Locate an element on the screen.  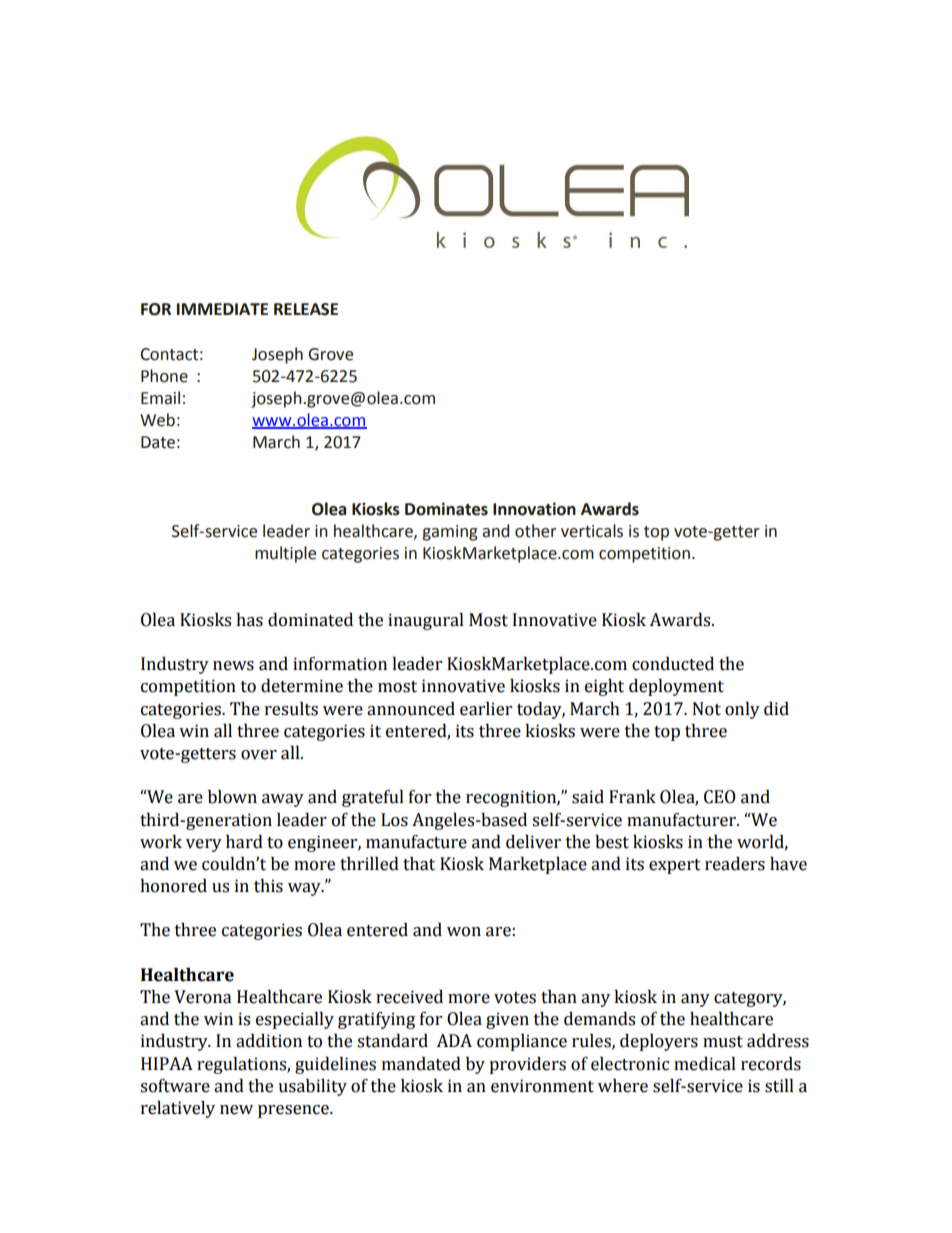
readers is located at coordinates (735, 864).
